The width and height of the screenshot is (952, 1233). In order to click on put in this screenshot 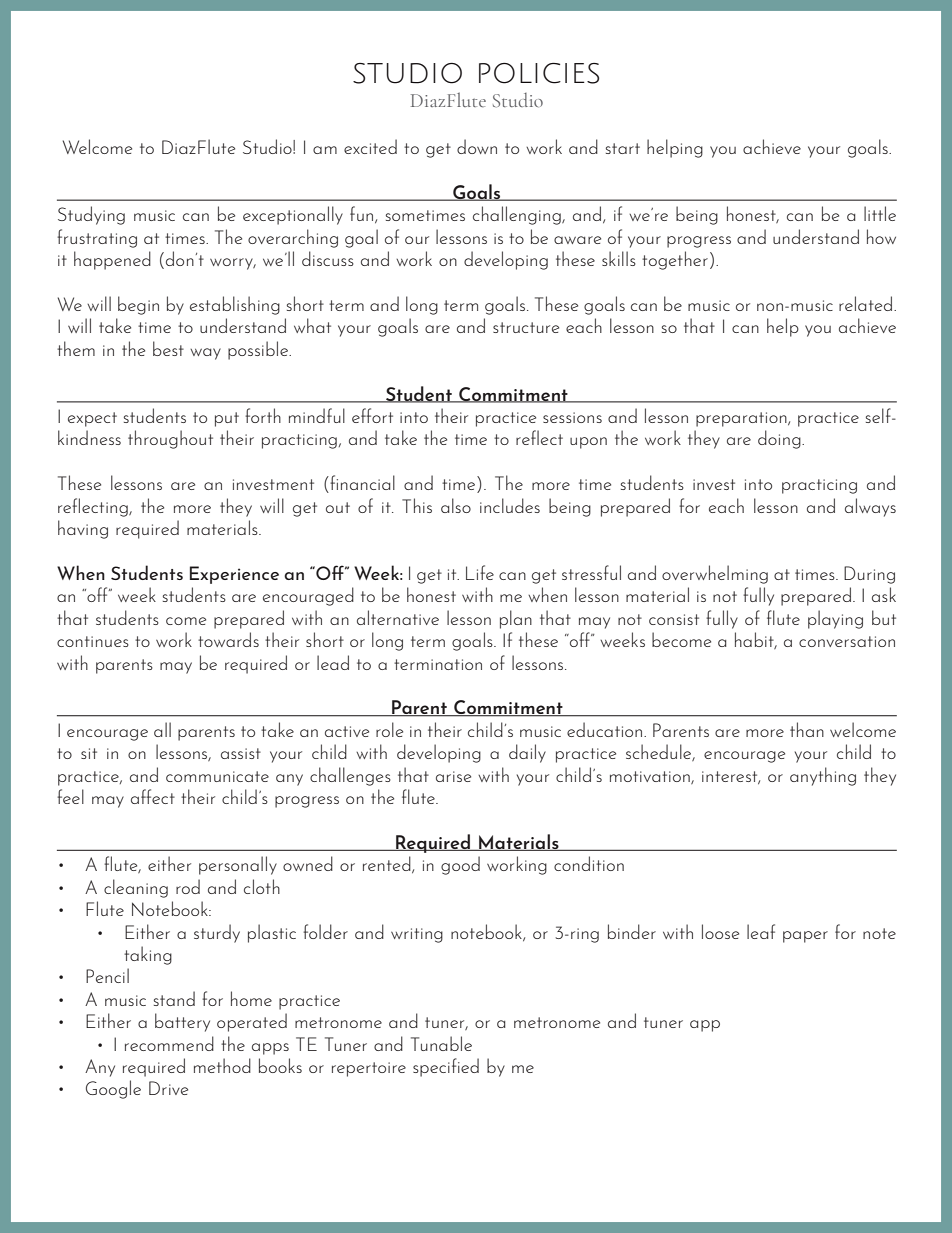, I will do `click(227, 419)`.
